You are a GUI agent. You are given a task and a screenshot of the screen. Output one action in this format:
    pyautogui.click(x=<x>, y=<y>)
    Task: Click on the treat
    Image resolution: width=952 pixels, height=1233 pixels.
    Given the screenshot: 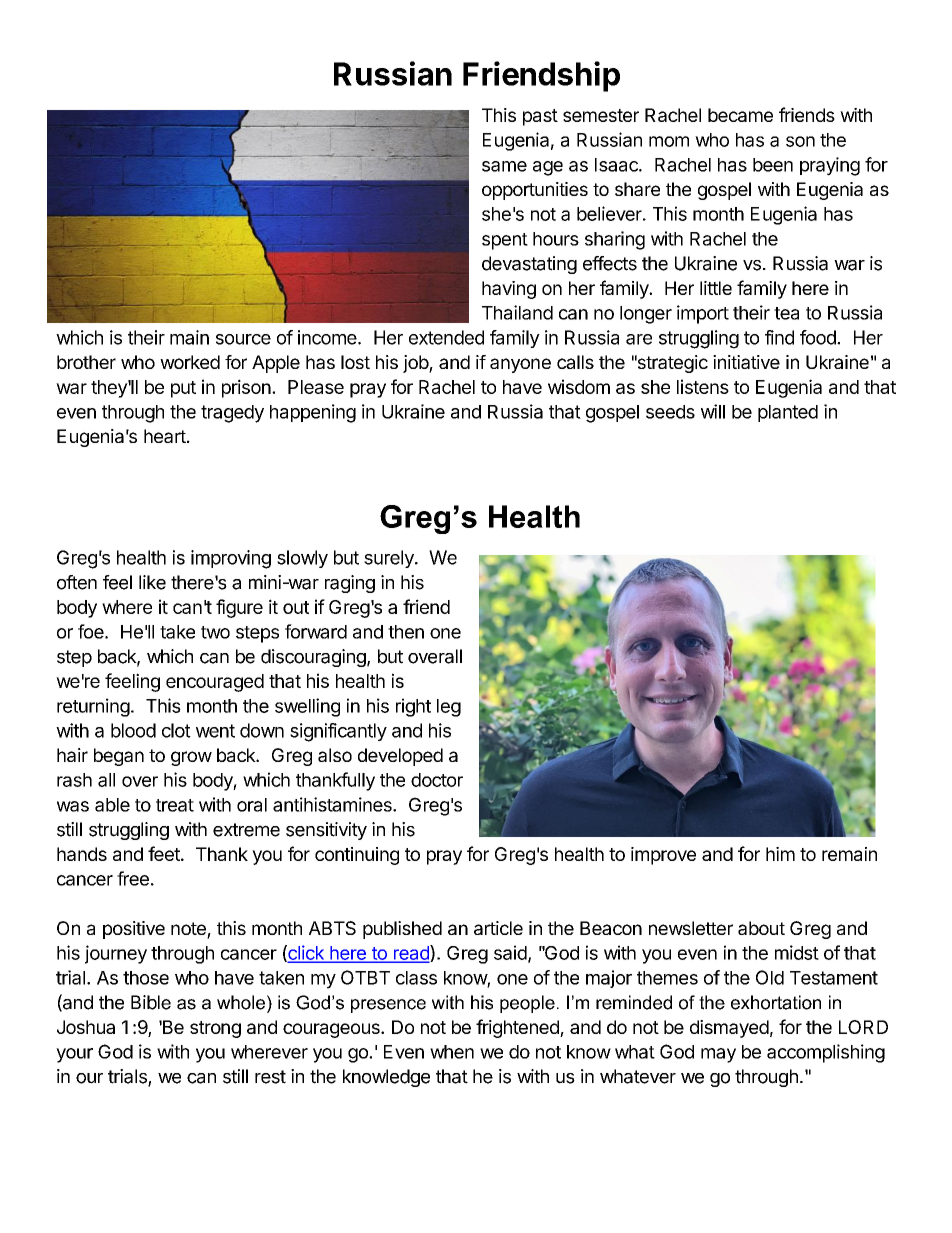 What is the action you would take?
    pyautogui.click(x=175, y=805)
